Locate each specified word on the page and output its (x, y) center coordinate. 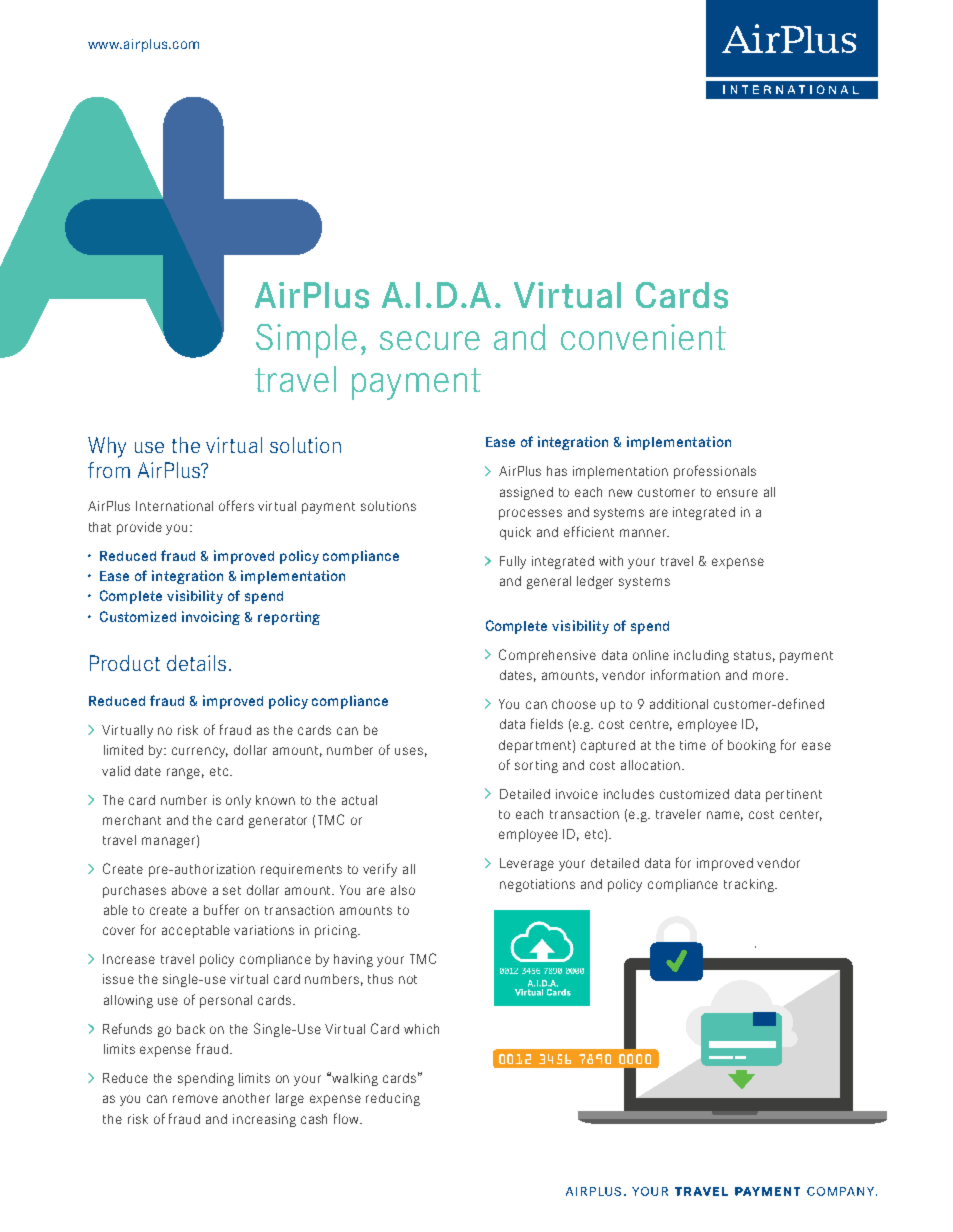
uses (409, 751)
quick (515, 533)
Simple (306, 341)
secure (430, 340)
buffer (221, 909)
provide (139, 528)
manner (644, 533)
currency (200, 752)
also (403, 890)
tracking (750, 885)
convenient (643, 337)
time (693, 745)
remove (195, 1099)
